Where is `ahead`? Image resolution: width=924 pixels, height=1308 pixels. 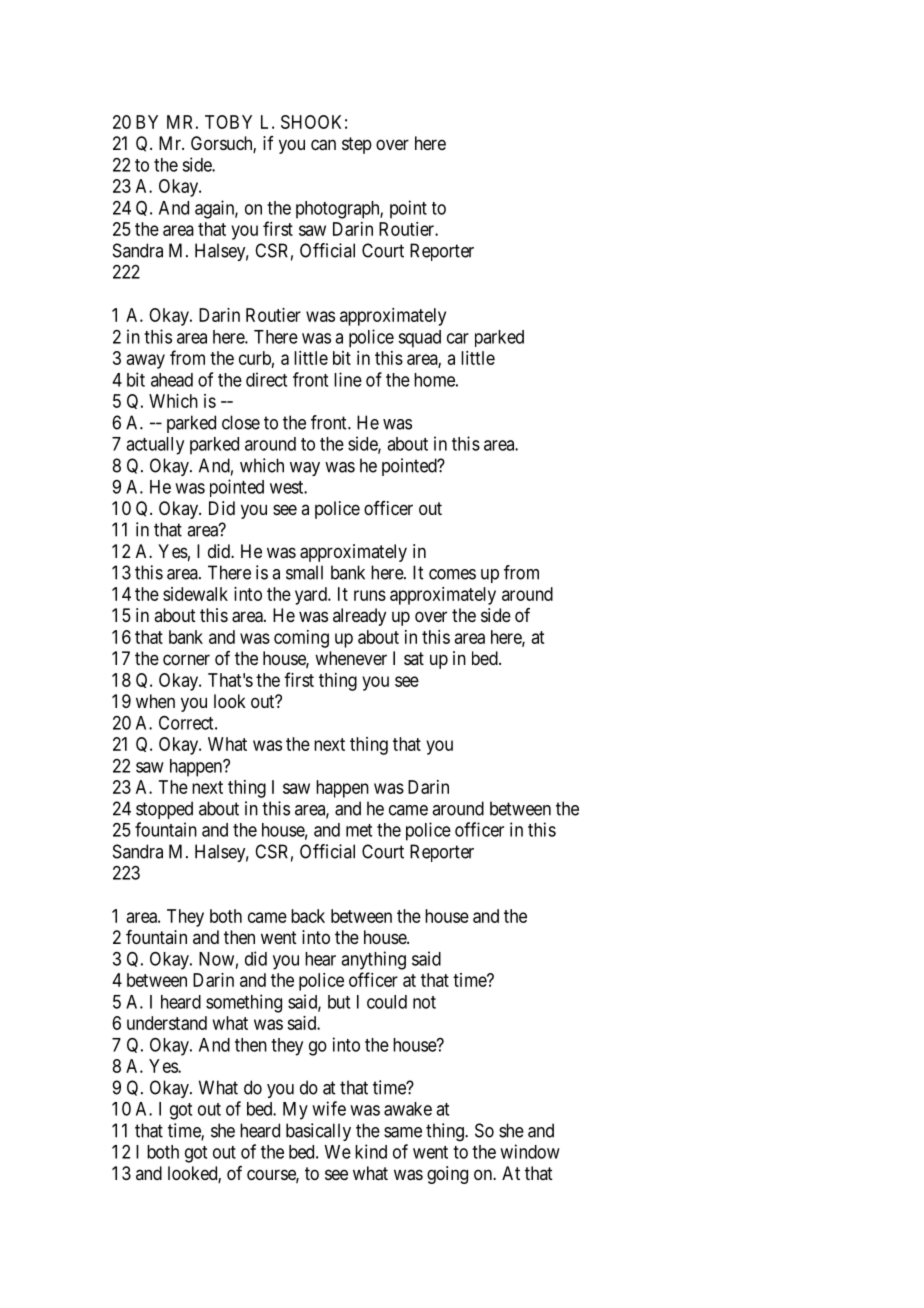 ahead is located at coordinates (172, 380).
